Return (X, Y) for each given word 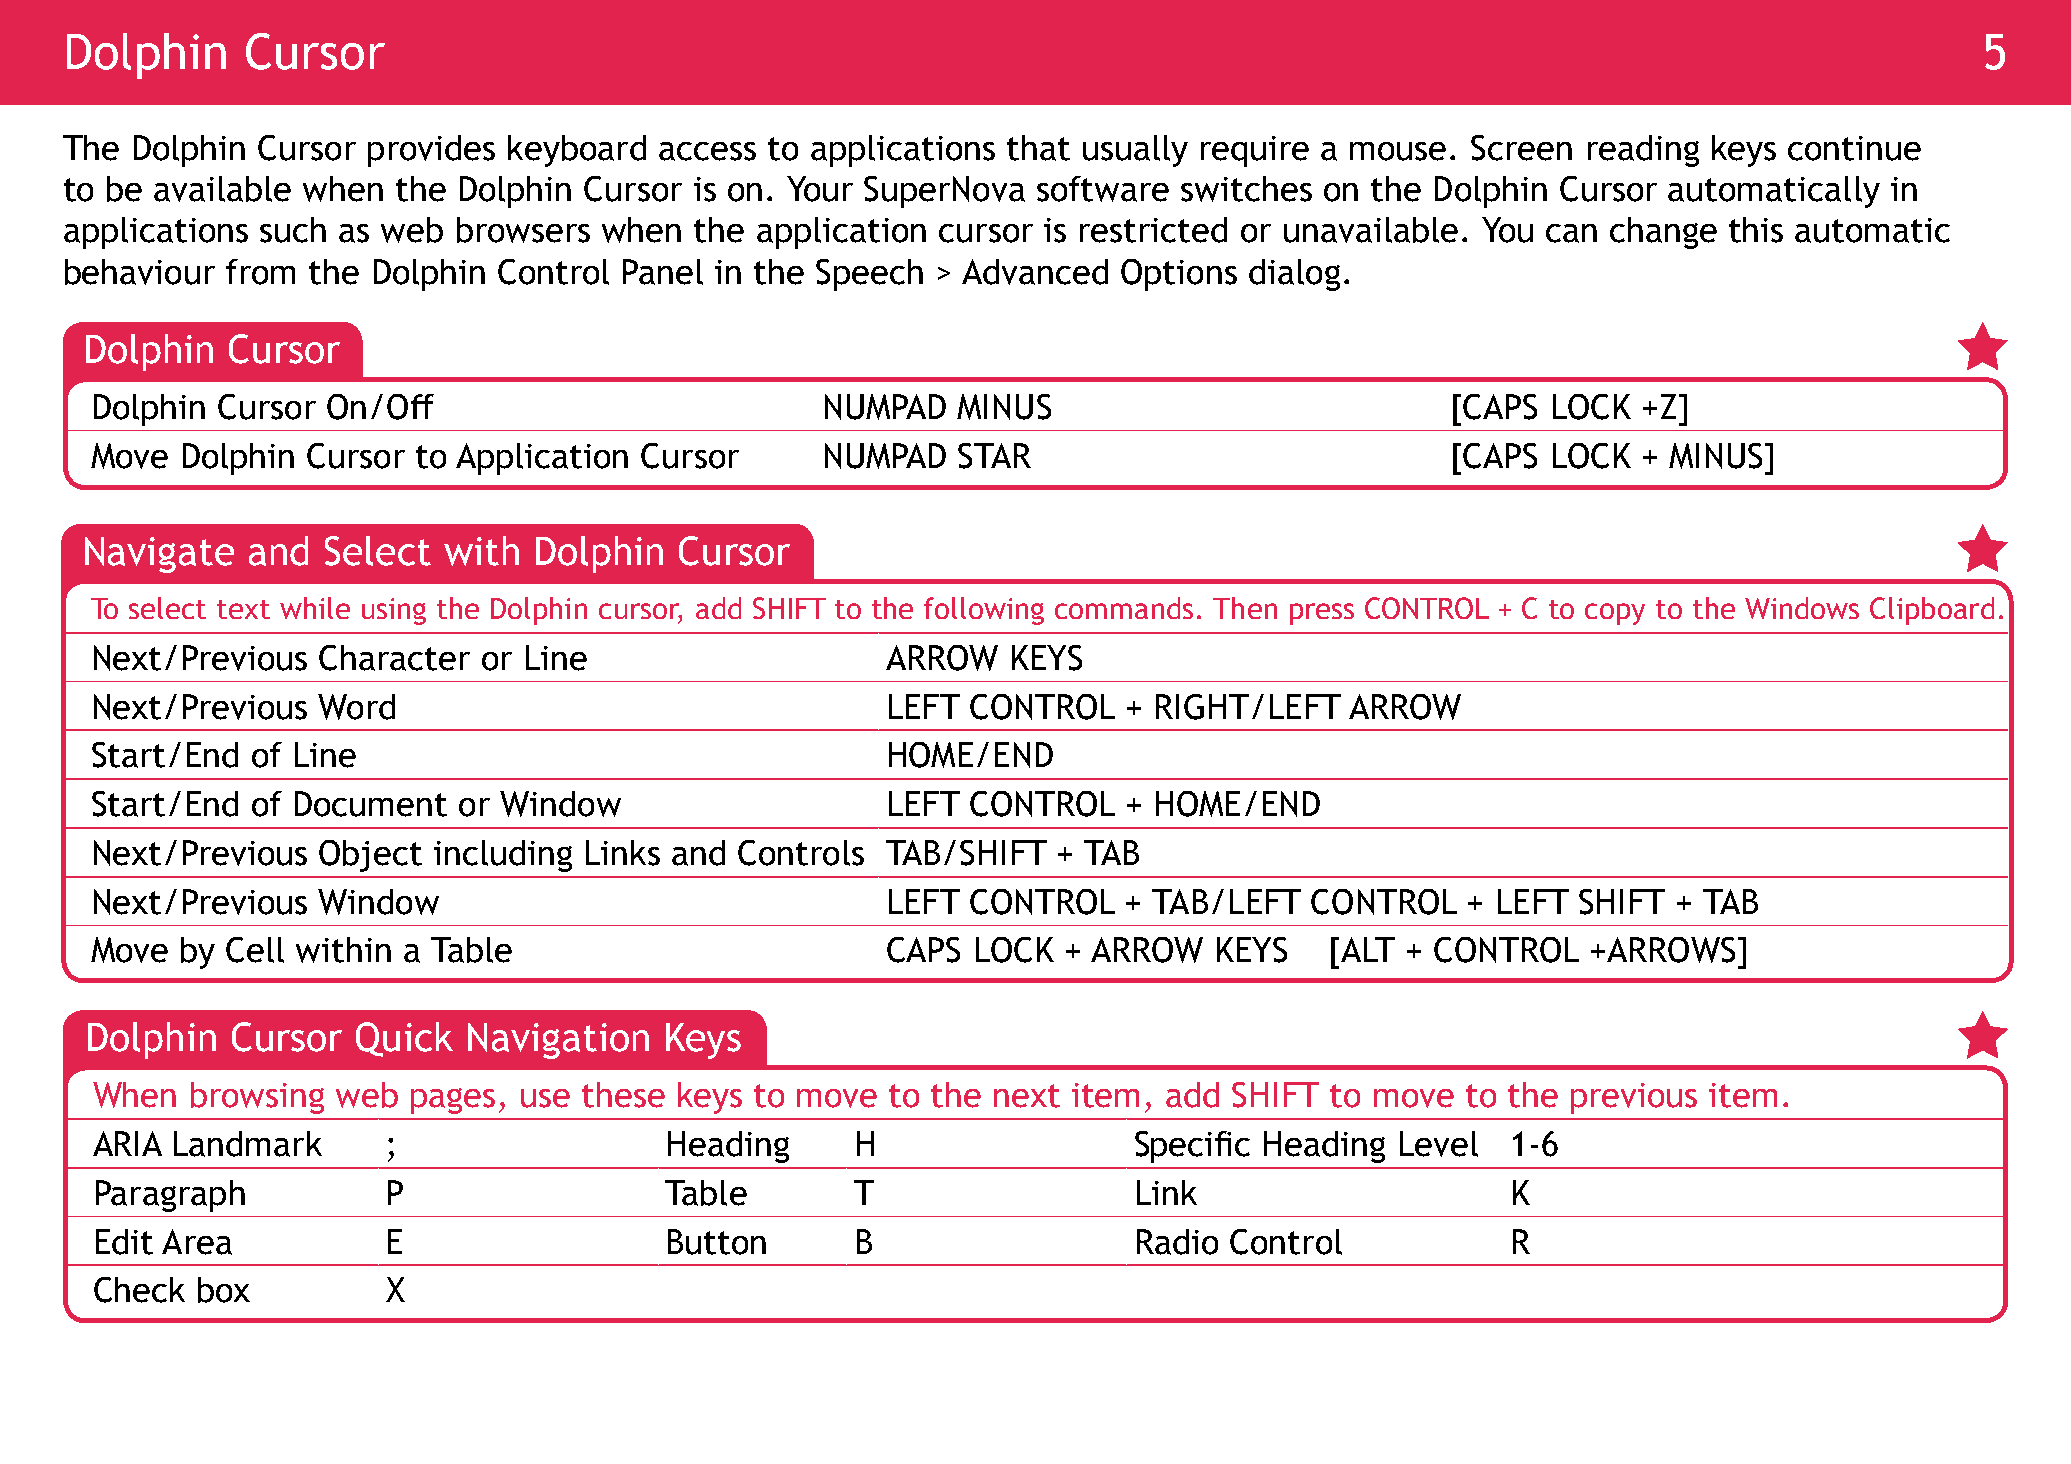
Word (356, 707)
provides (431, 151)
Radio (1177, 1242)
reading (1643, 151)
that (1038, 148)
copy (1615, 614)
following (984, 611)
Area (197, 1242)
